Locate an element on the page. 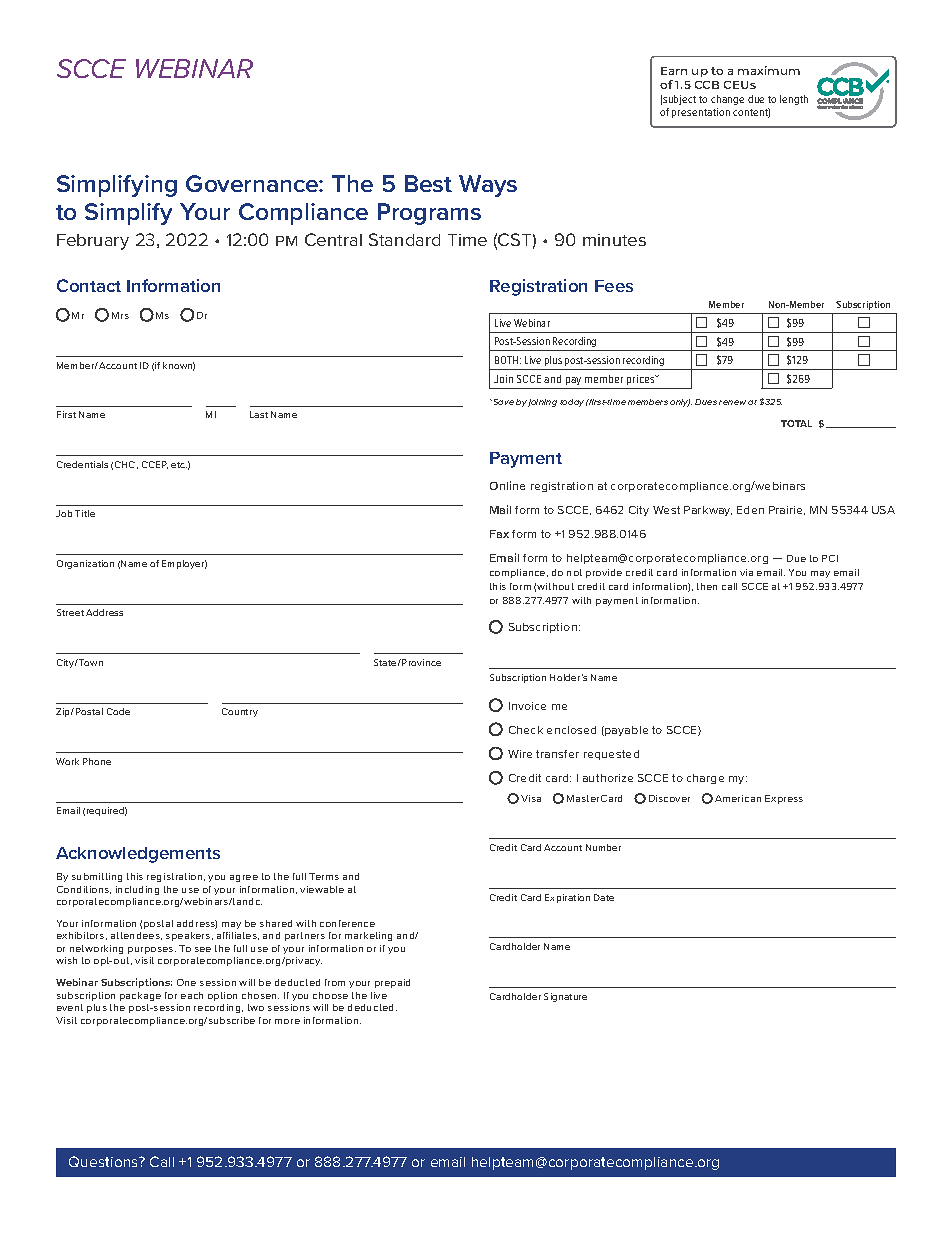 Image resolution: width=952 pixels, height=1233 pixels. length is located at coordinates (794, 100).
